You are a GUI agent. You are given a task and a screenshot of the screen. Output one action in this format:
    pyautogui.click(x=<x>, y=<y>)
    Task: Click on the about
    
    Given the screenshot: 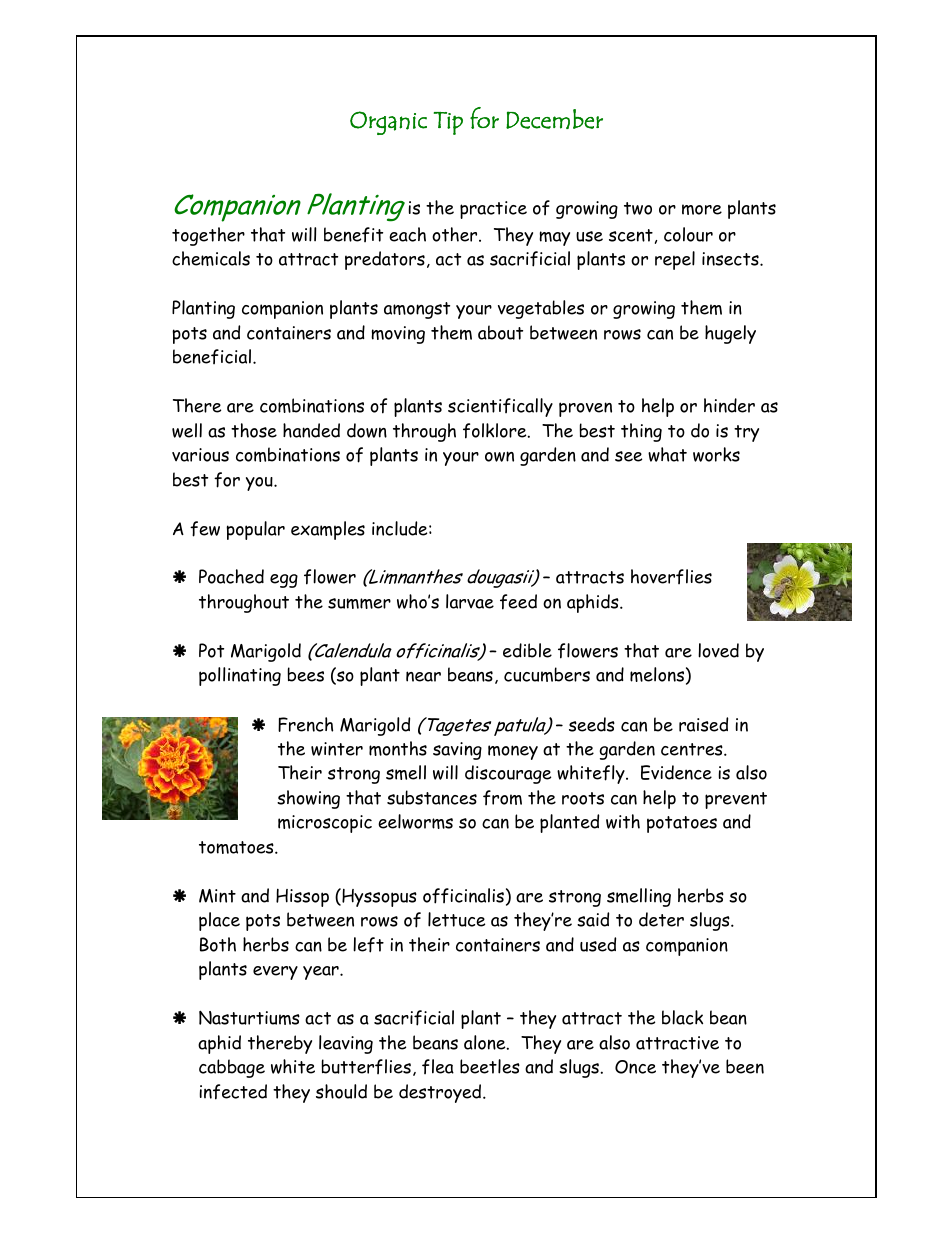 What is the action you would take?
    pyautogui.click(x=500, y=332)
